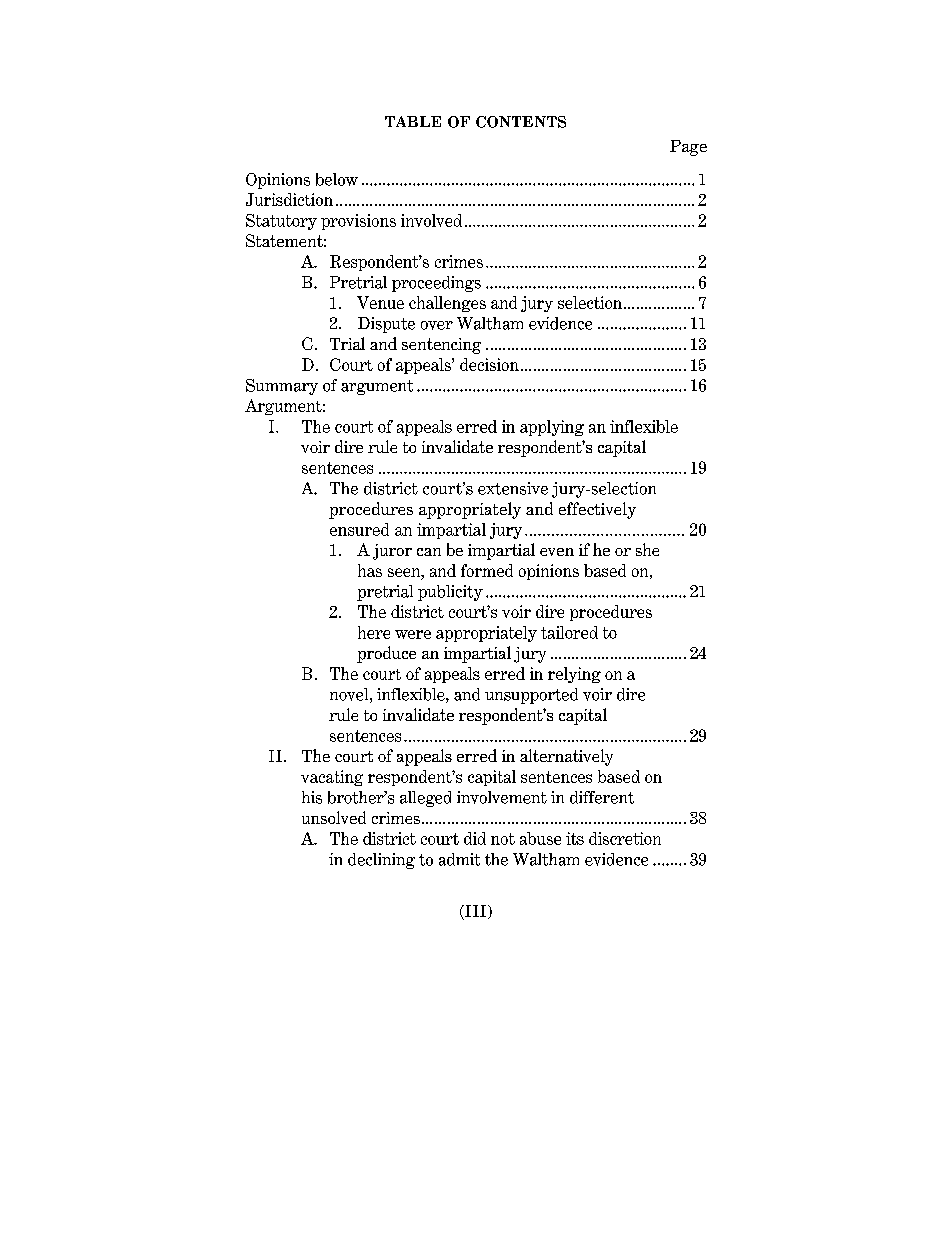 The image size is (952, 1233). I want to click on applying, so click(552, 428).
